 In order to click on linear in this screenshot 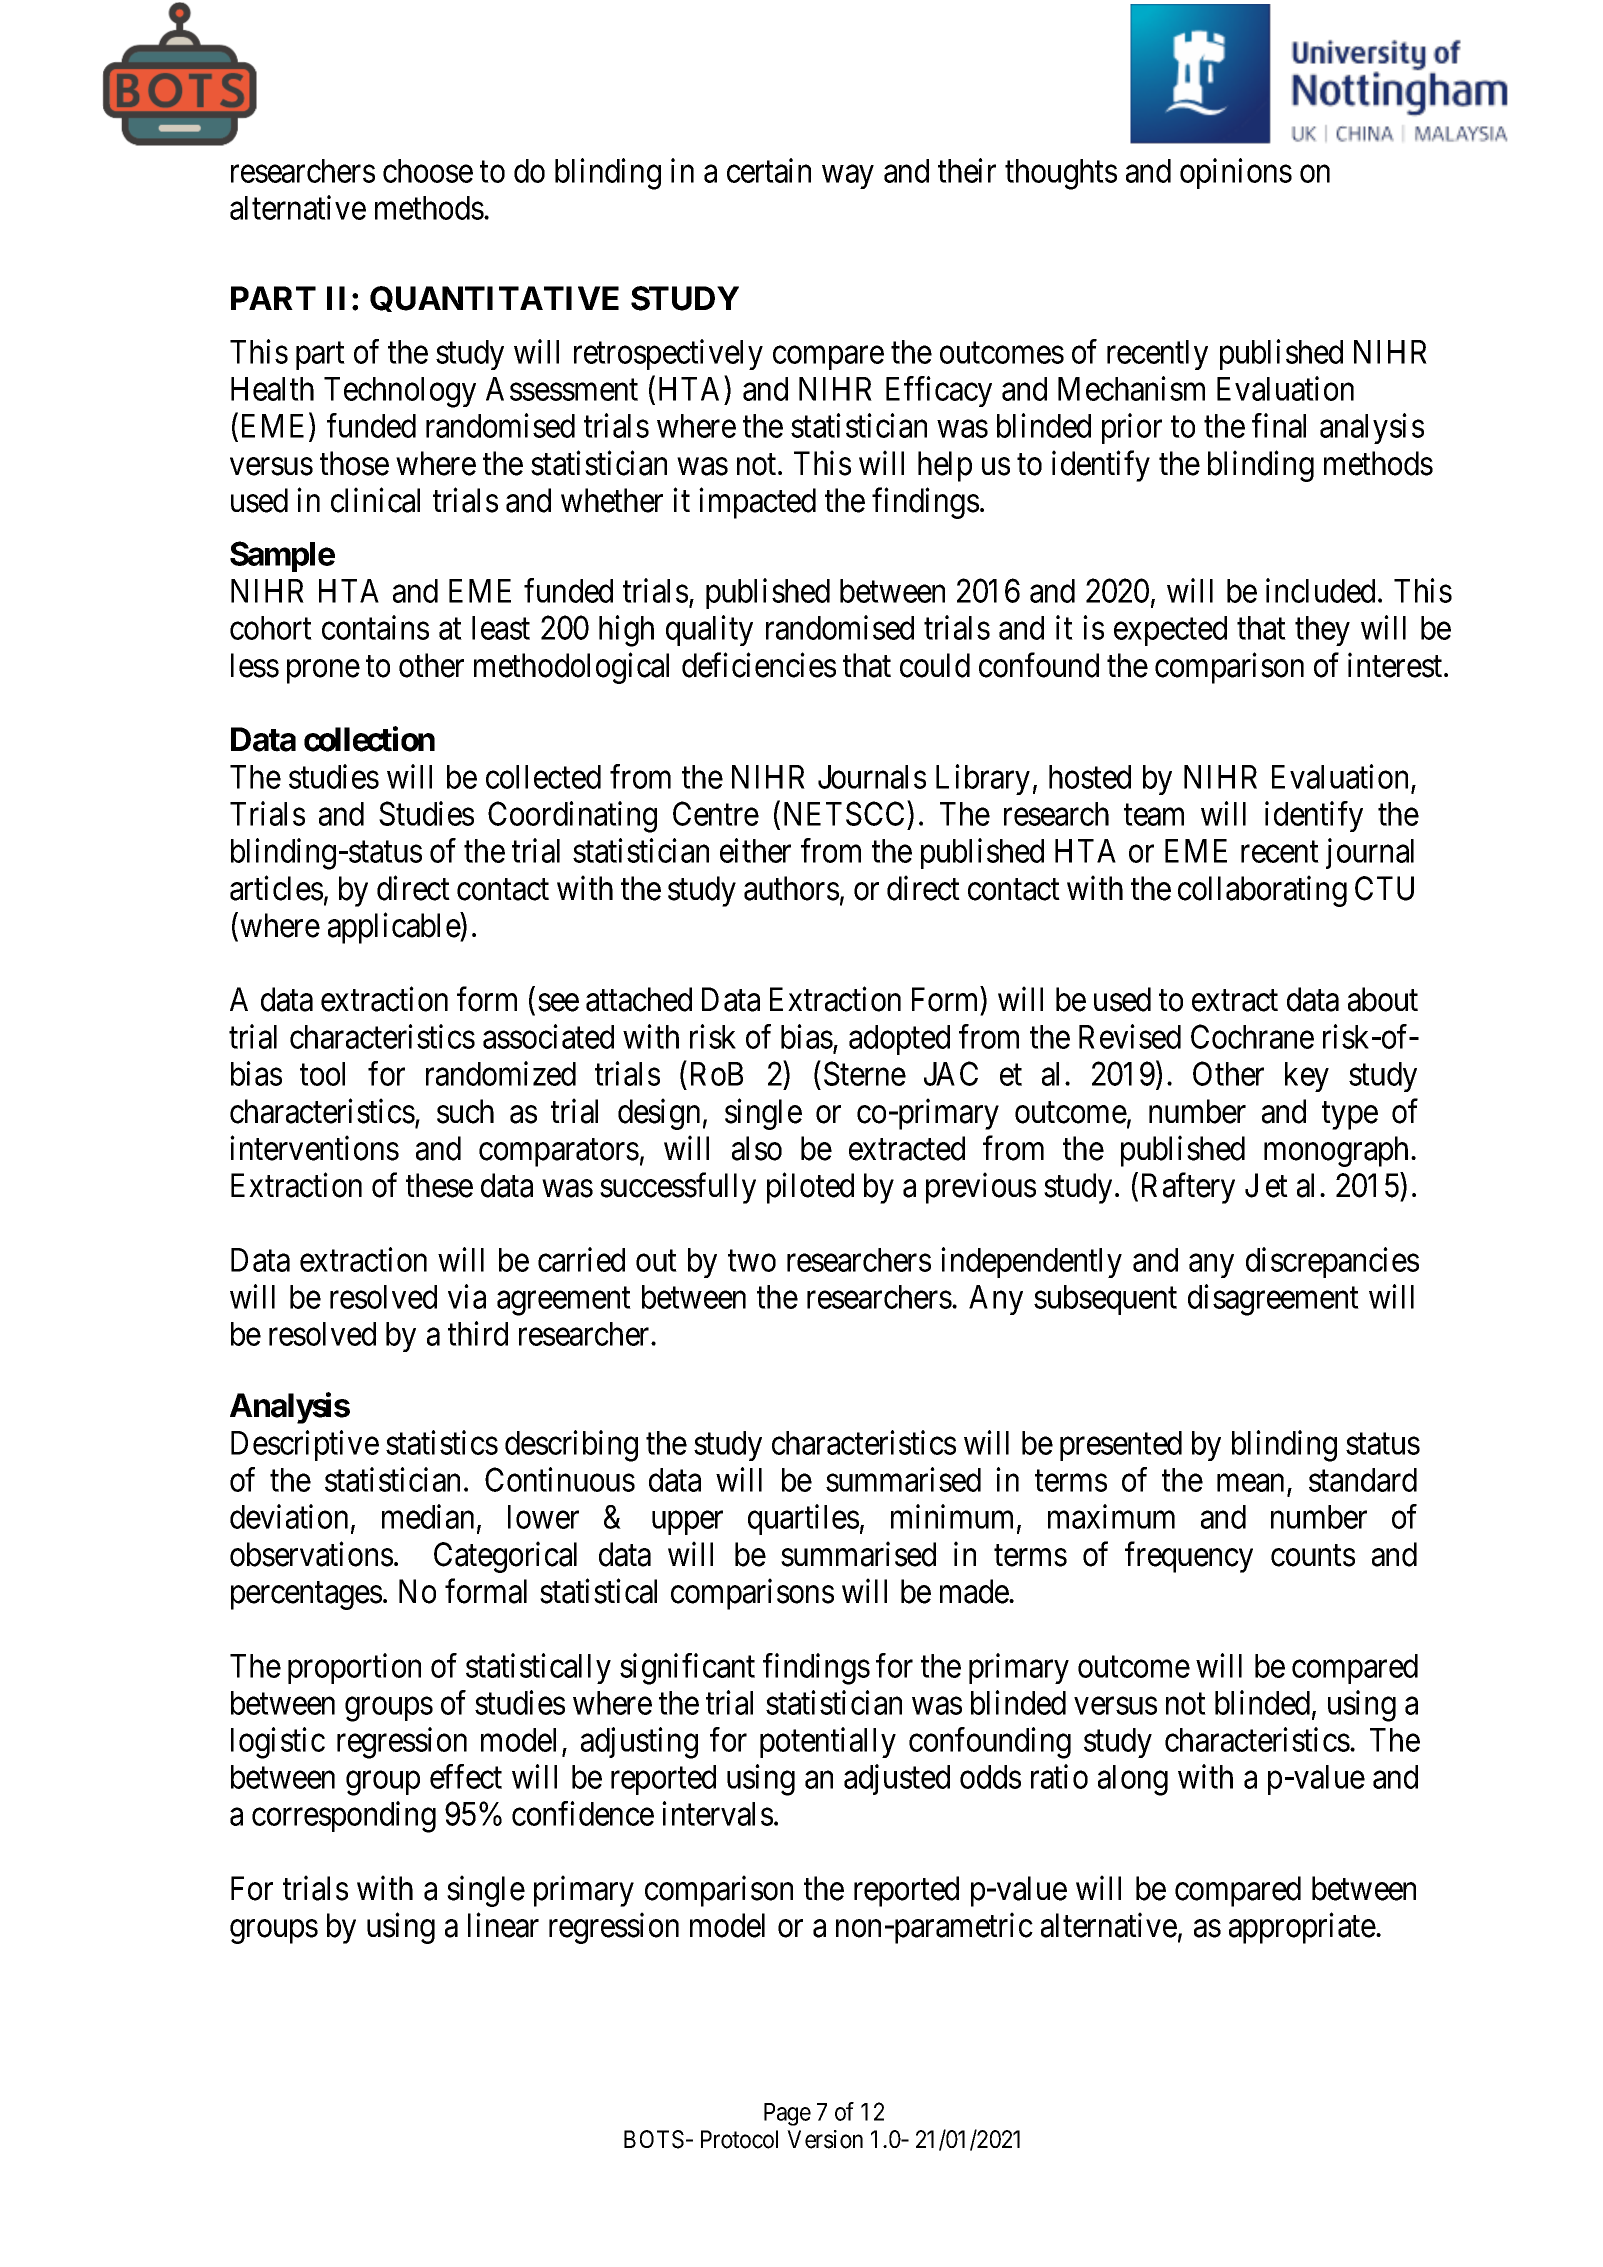, I will do `click(503, 1925)`.
